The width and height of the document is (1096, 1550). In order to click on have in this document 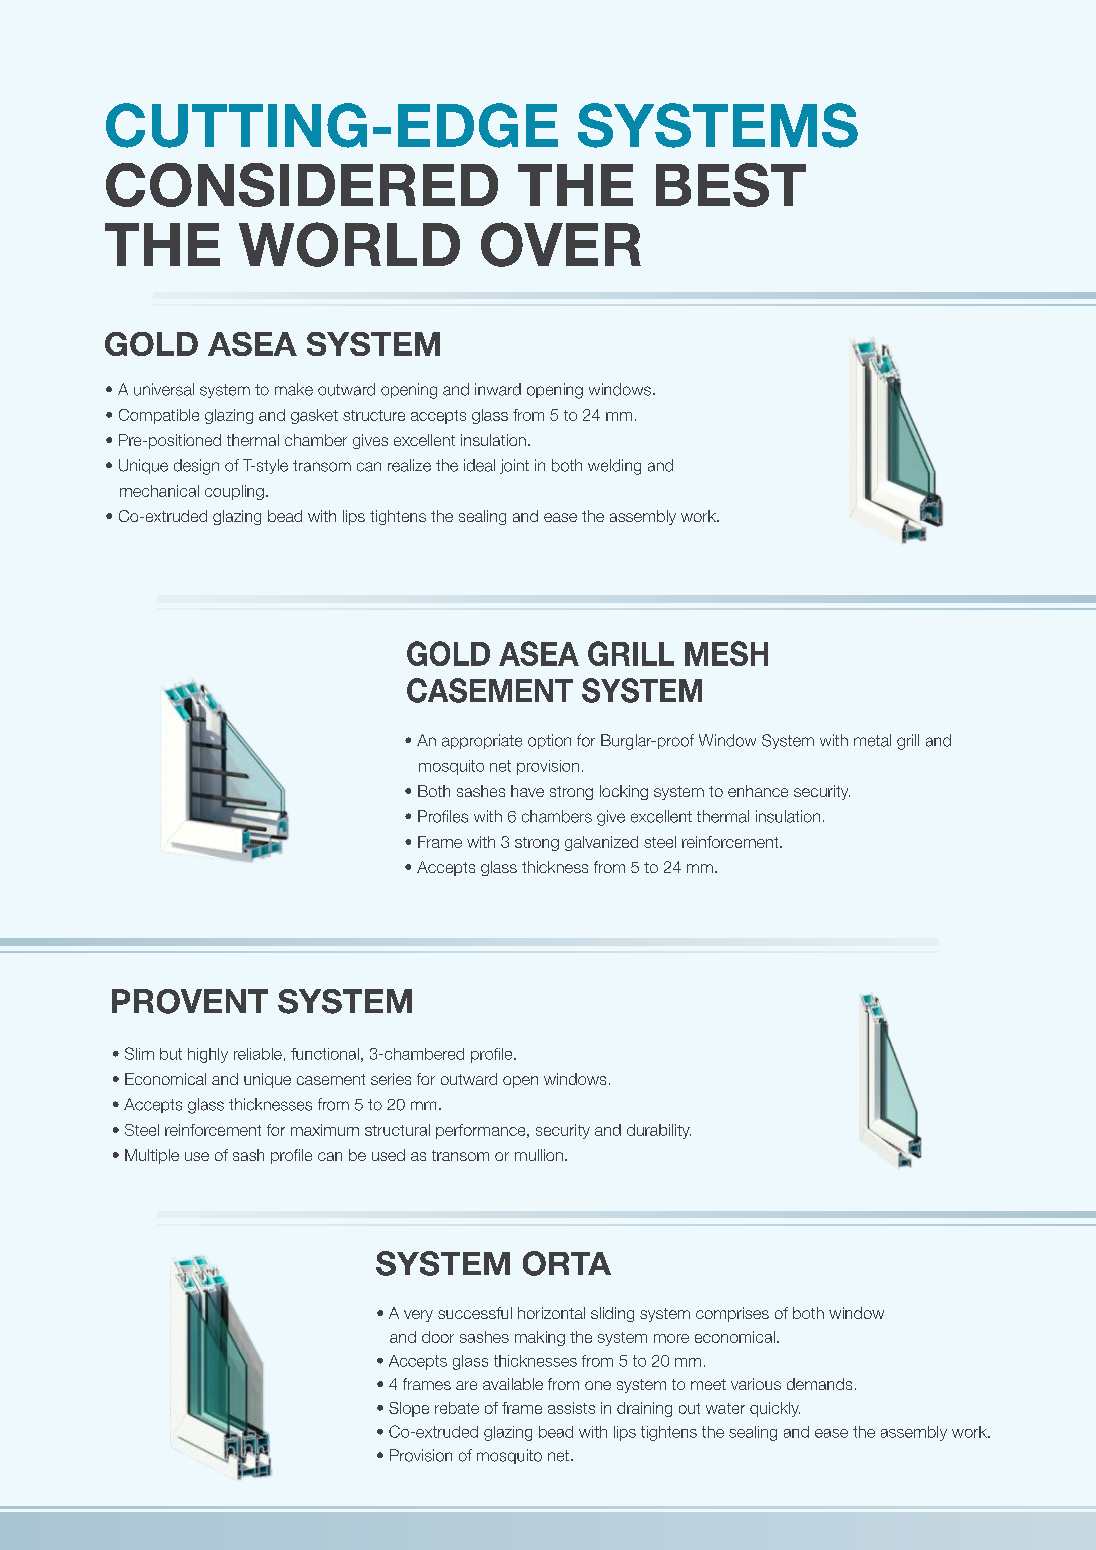, I will do `click(527, 791)`.
